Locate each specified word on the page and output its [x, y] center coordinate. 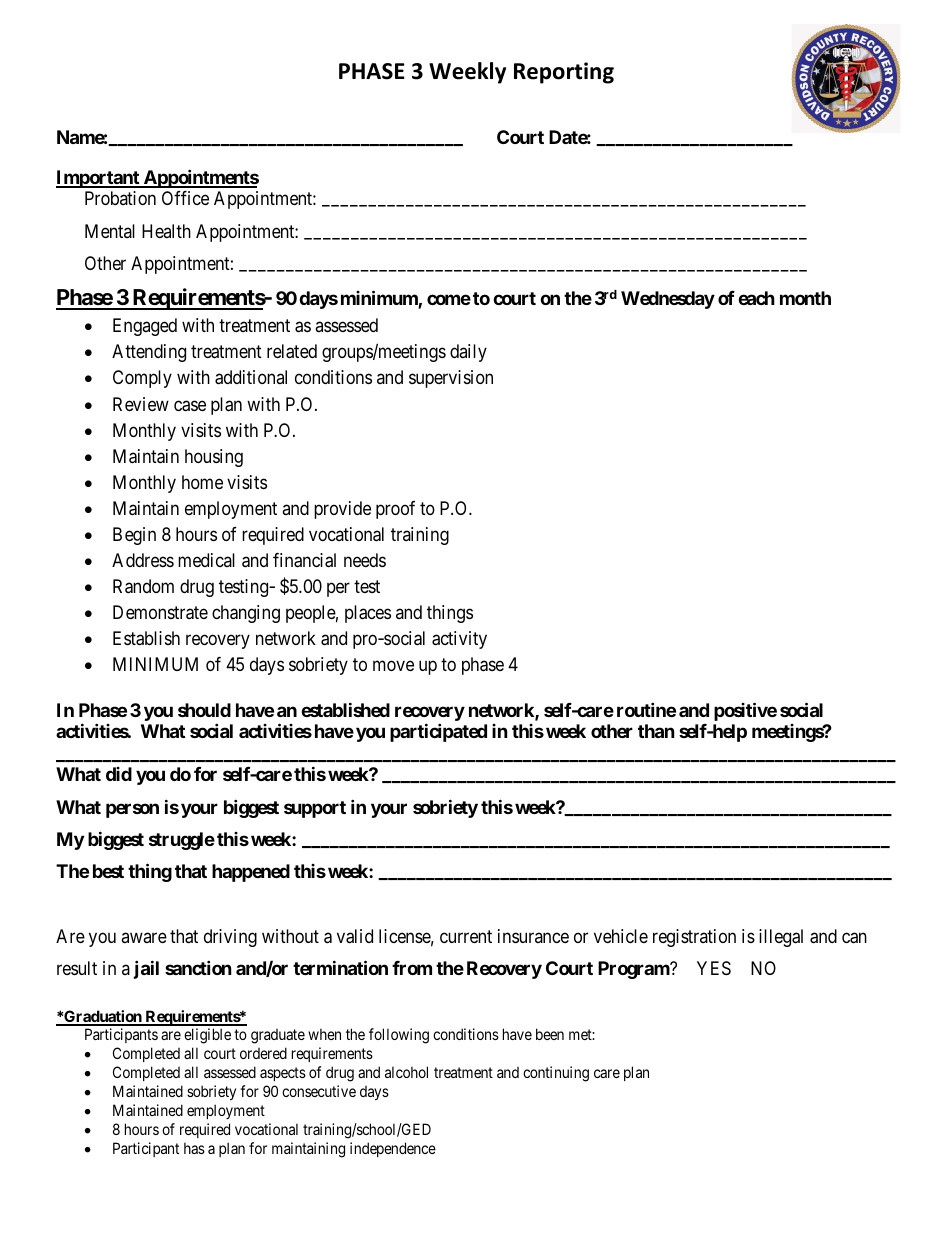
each [756, 298]
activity [459, 640]
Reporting [564, 73]
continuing [556, 1074]
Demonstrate [160, 612]
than [656, 731]
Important [99, 179]
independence [393, 1149]
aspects [283, 1074]
